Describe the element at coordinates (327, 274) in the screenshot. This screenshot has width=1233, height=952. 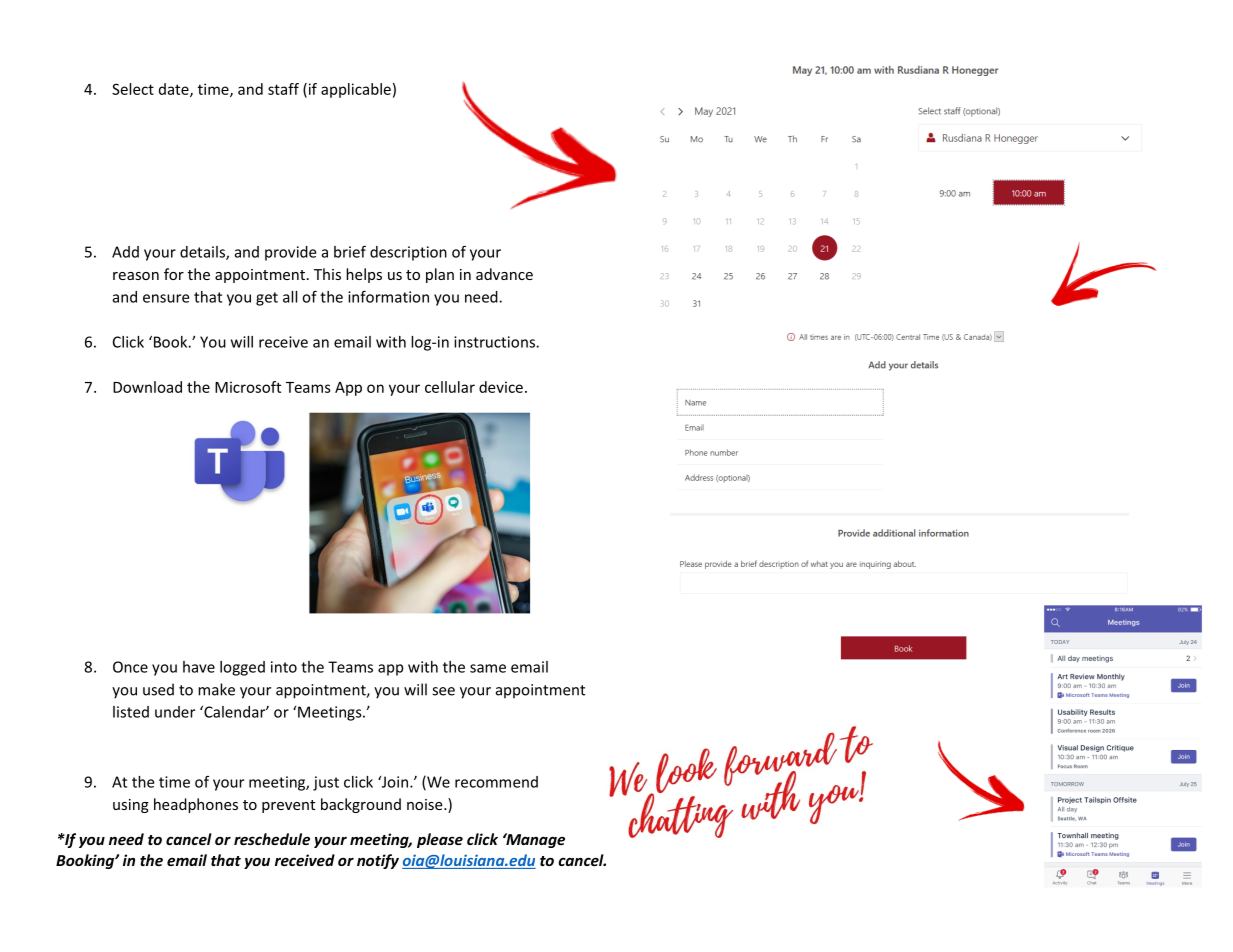
I see `This` at that location.
